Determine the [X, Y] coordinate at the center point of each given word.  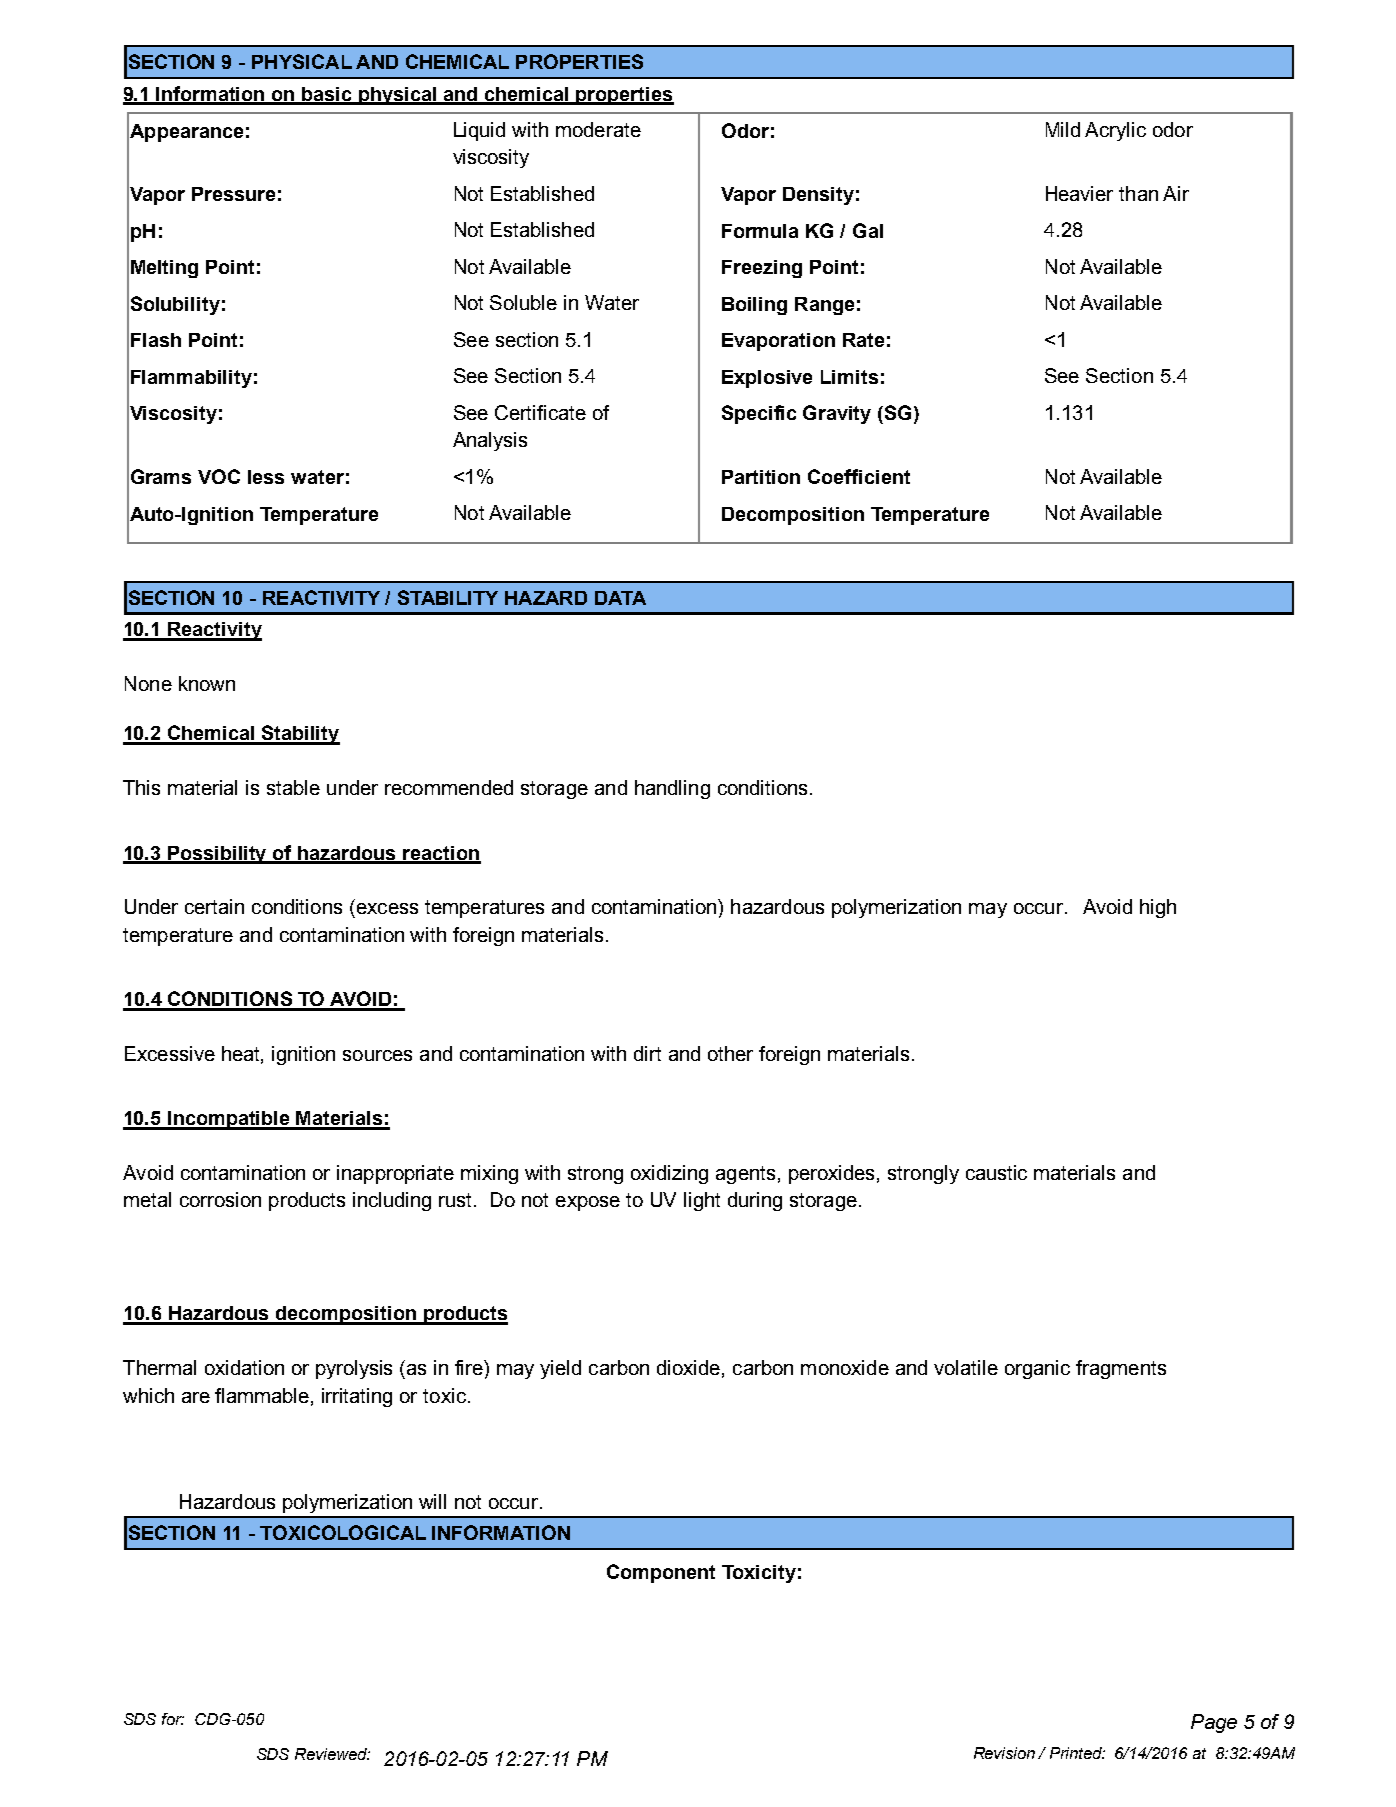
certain [214, 906]
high [1158, 908]
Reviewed [332, 1754]
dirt [647, 1053]
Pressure [233, 194]
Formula [760, 231]
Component [661, 1573]
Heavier [1079, 193]
